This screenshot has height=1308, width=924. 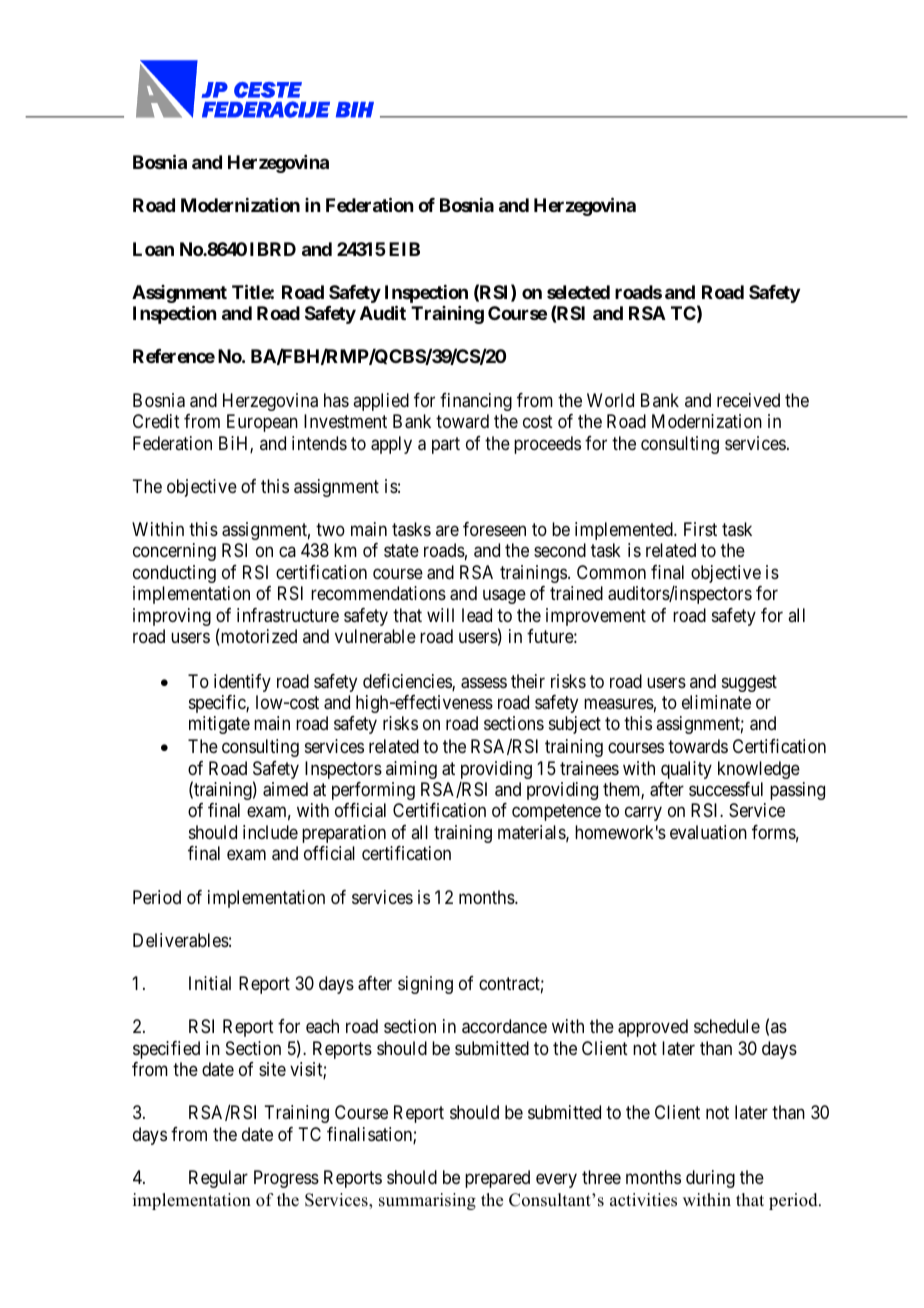 I want to click on mitigate, so click(x=219, y=725).
